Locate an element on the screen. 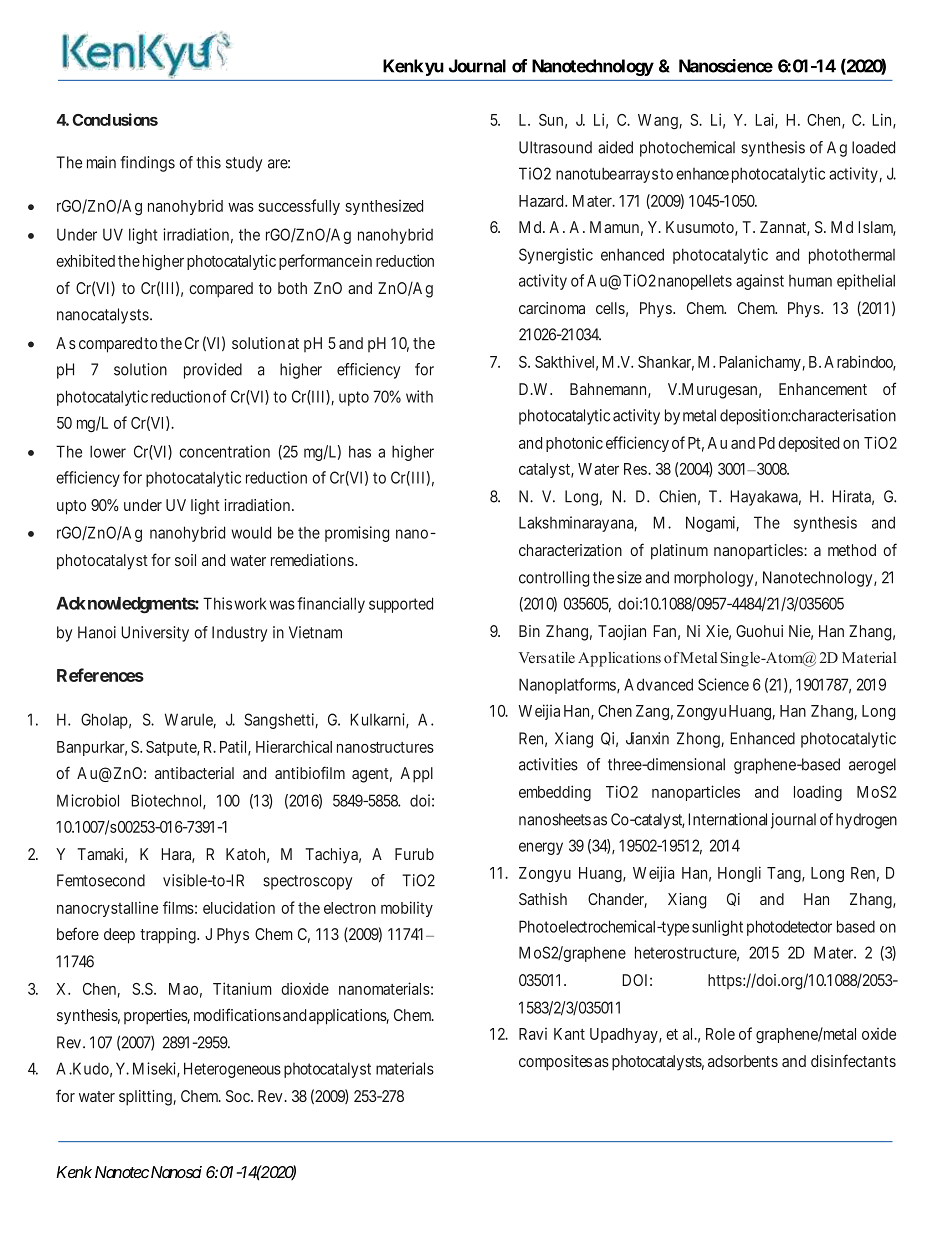 Image resolution: width=952 pixels, height=1233 pixels. Biotechnol is located at coordinates (168, 801).
